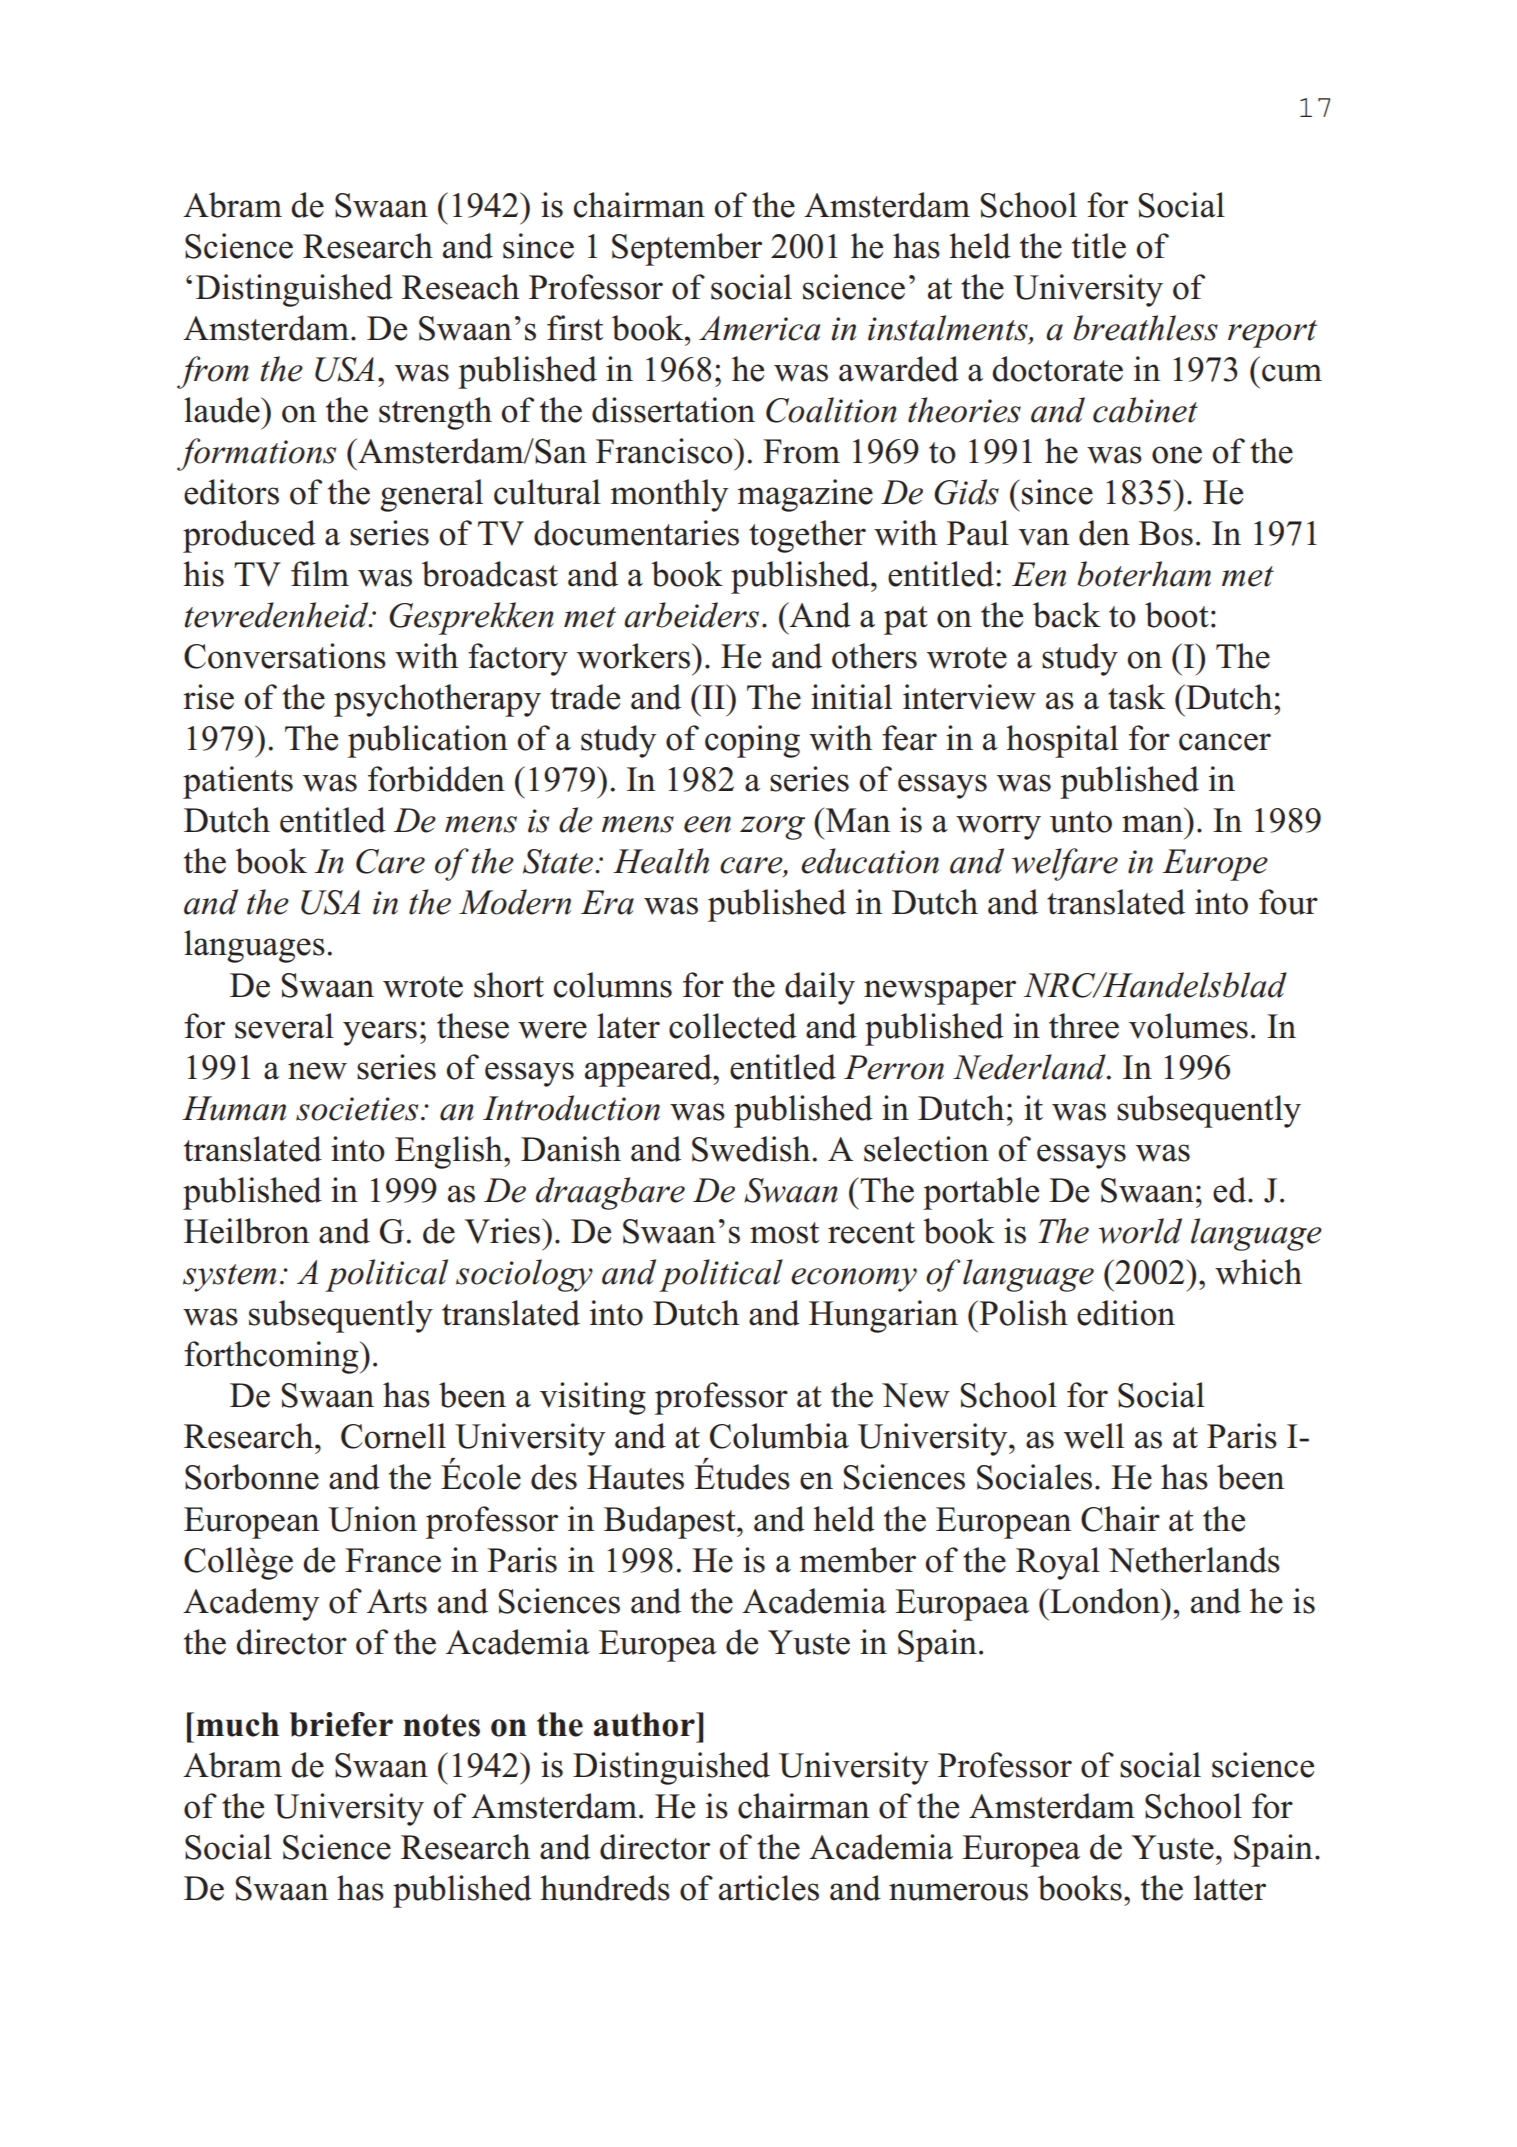  What do you see at coordinates (1081, 822) in the screenshot?
I see `unto` at bounding box center [1081, 822].
